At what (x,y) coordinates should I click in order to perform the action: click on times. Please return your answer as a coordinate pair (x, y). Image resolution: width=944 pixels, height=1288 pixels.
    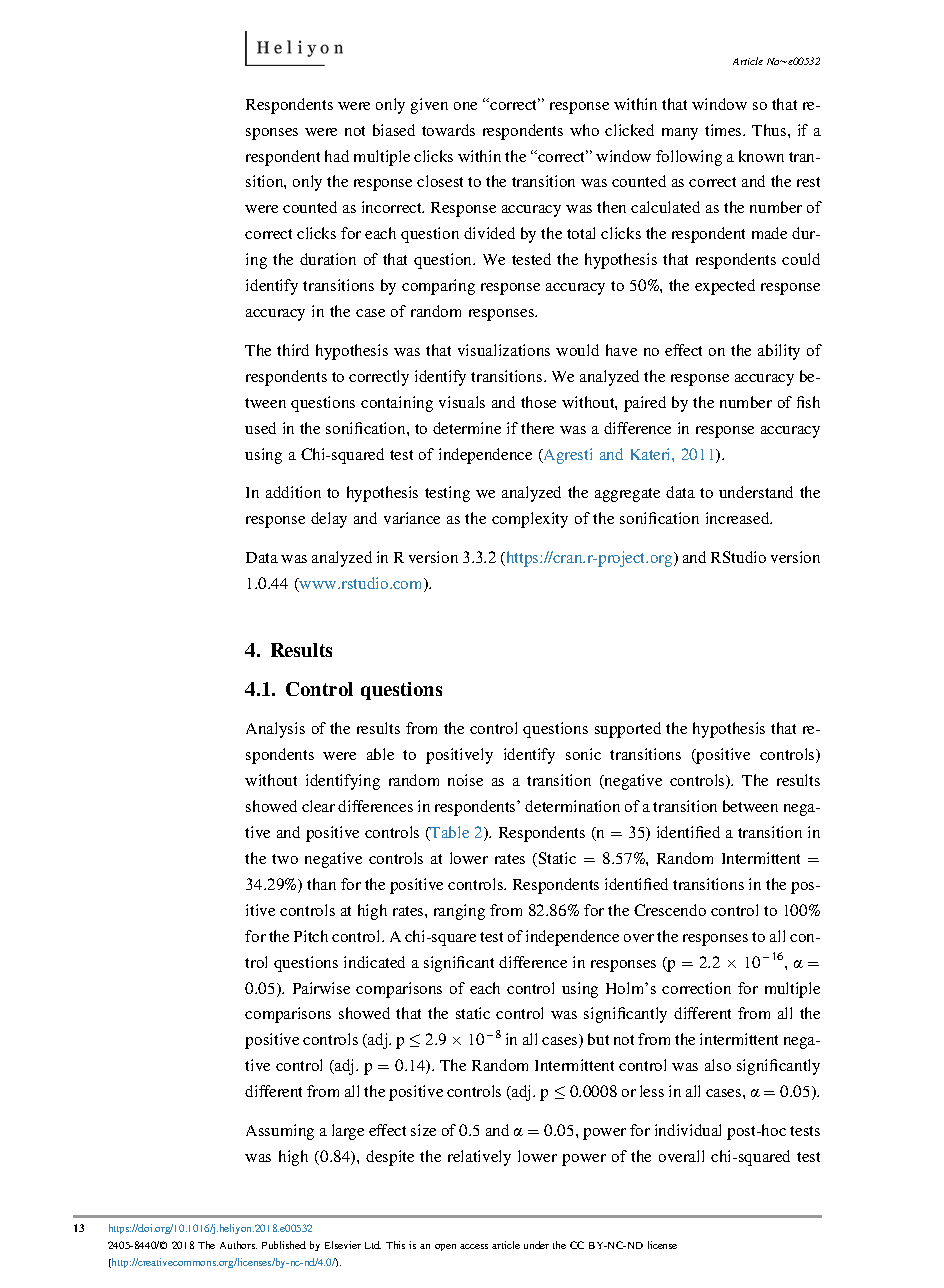
    Looking at the image, I should click on (724, 130).
